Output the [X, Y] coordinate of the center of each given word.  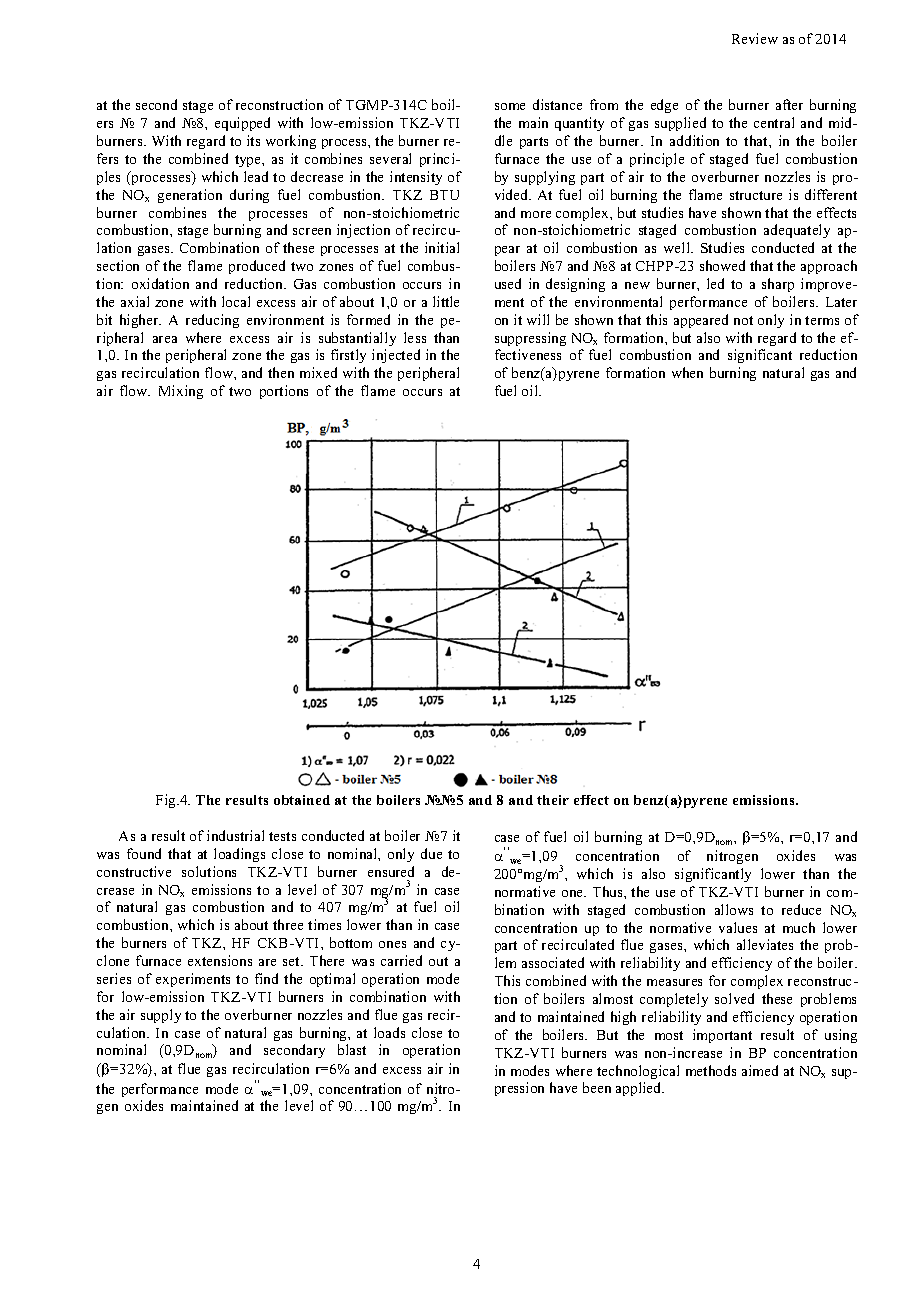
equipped [242, 124]
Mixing [181, 392]
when [687, 372]
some [510, 106]
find [266, 978]
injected [396, 356]
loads [389, 1032]
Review [755, 38]
